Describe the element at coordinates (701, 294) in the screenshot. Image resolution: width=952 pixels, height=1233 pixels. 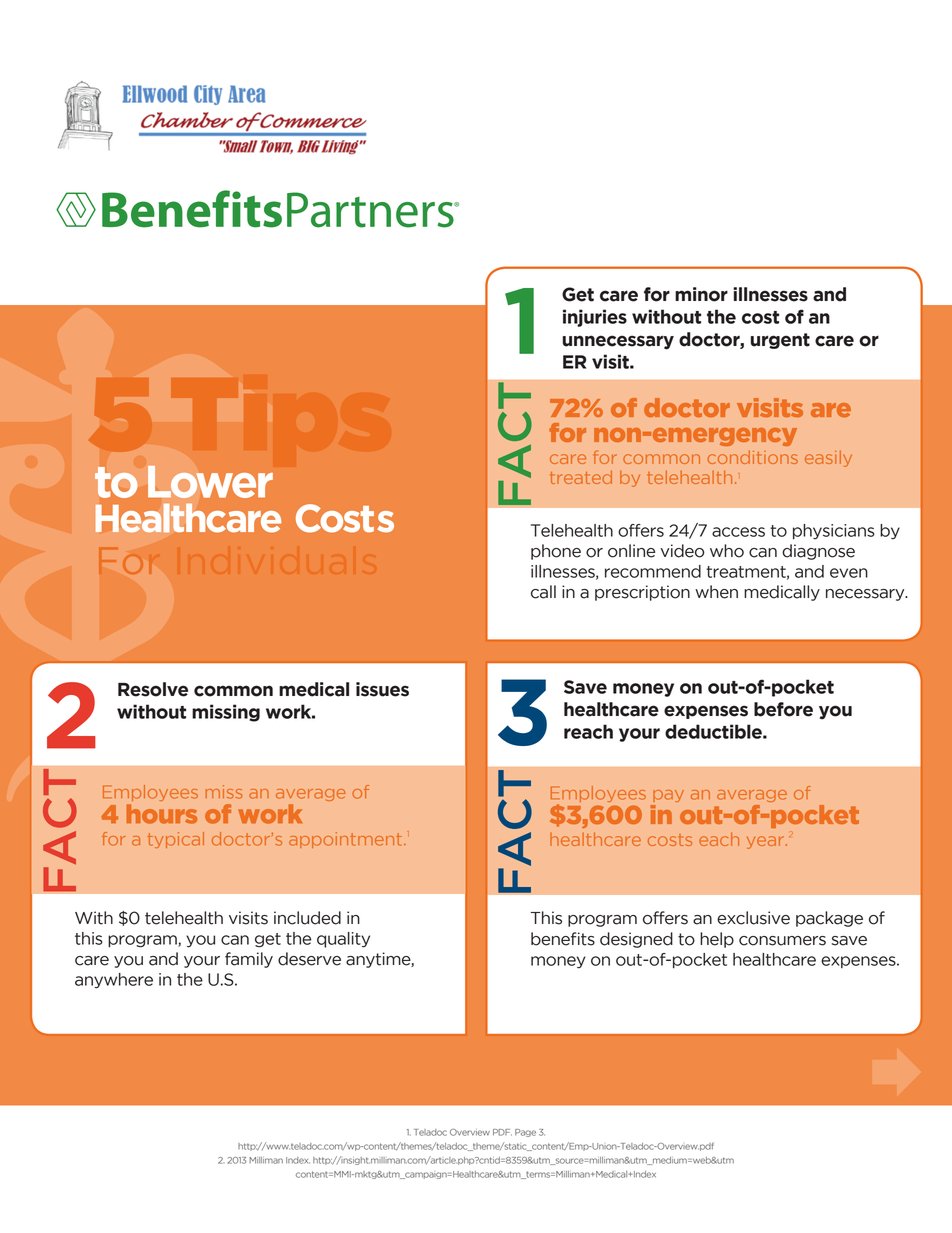
I see `minor` at that location.
